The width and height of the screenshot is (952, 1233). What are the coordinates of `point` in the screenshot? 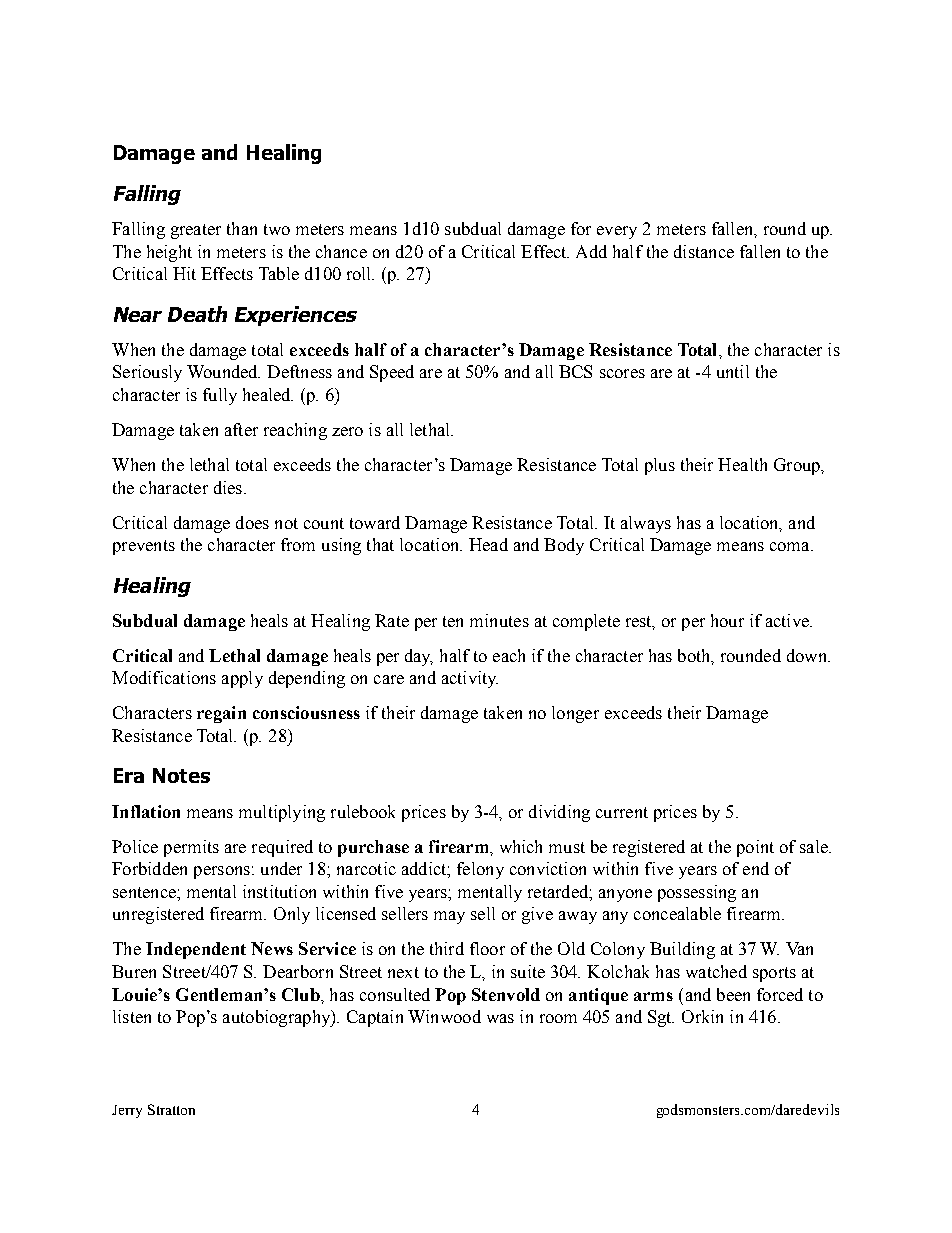 It's located at (755, 848).
